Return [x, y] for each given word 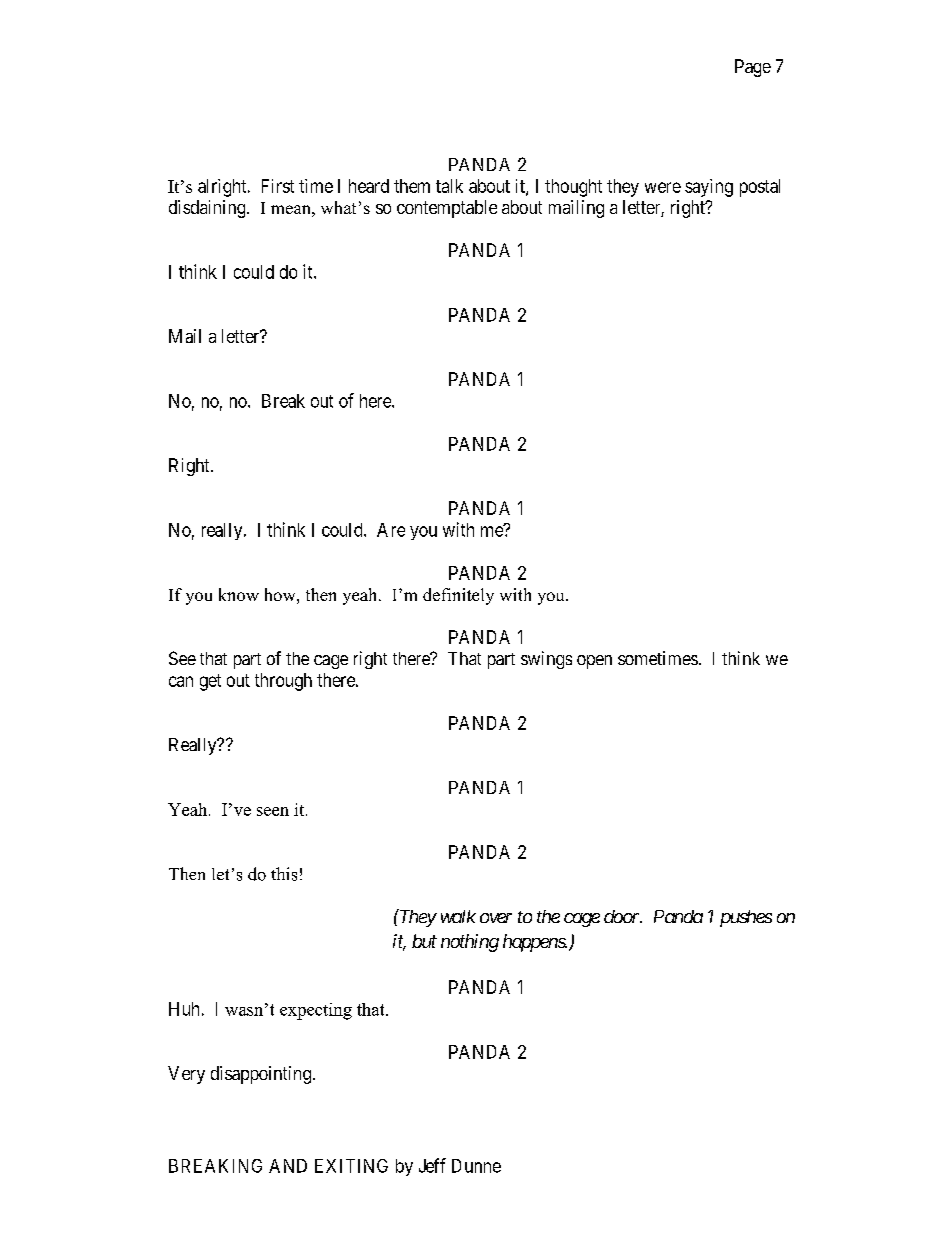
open [594, 662]
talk [449, 186]
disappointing [261, 1075]
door [623, 916]
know [239, 594]
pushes [746, 918]
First [278, 186]
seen [273, 811]
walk [458, 916]
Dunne [476, 1166]
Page [753, 68]
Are [391, 530]
